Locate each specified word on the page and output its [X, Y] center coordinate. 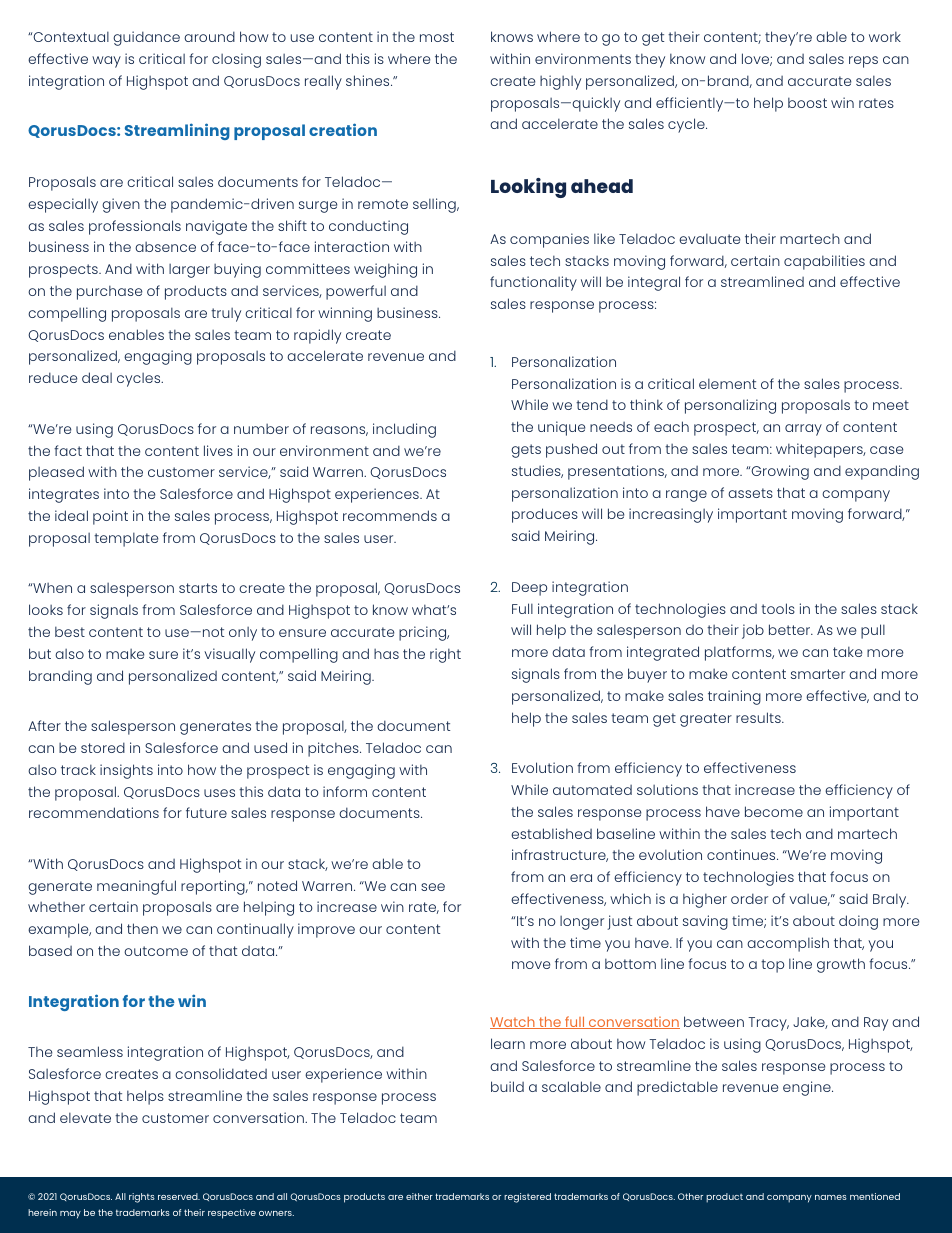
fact [68, 450]
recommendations [94, 812]
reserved [179, 1196]
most [437, 37]
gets [526, 451]
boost [807, 102]
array [803, 430]
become [774, 811]
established [551, 833]
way [106, 62]
